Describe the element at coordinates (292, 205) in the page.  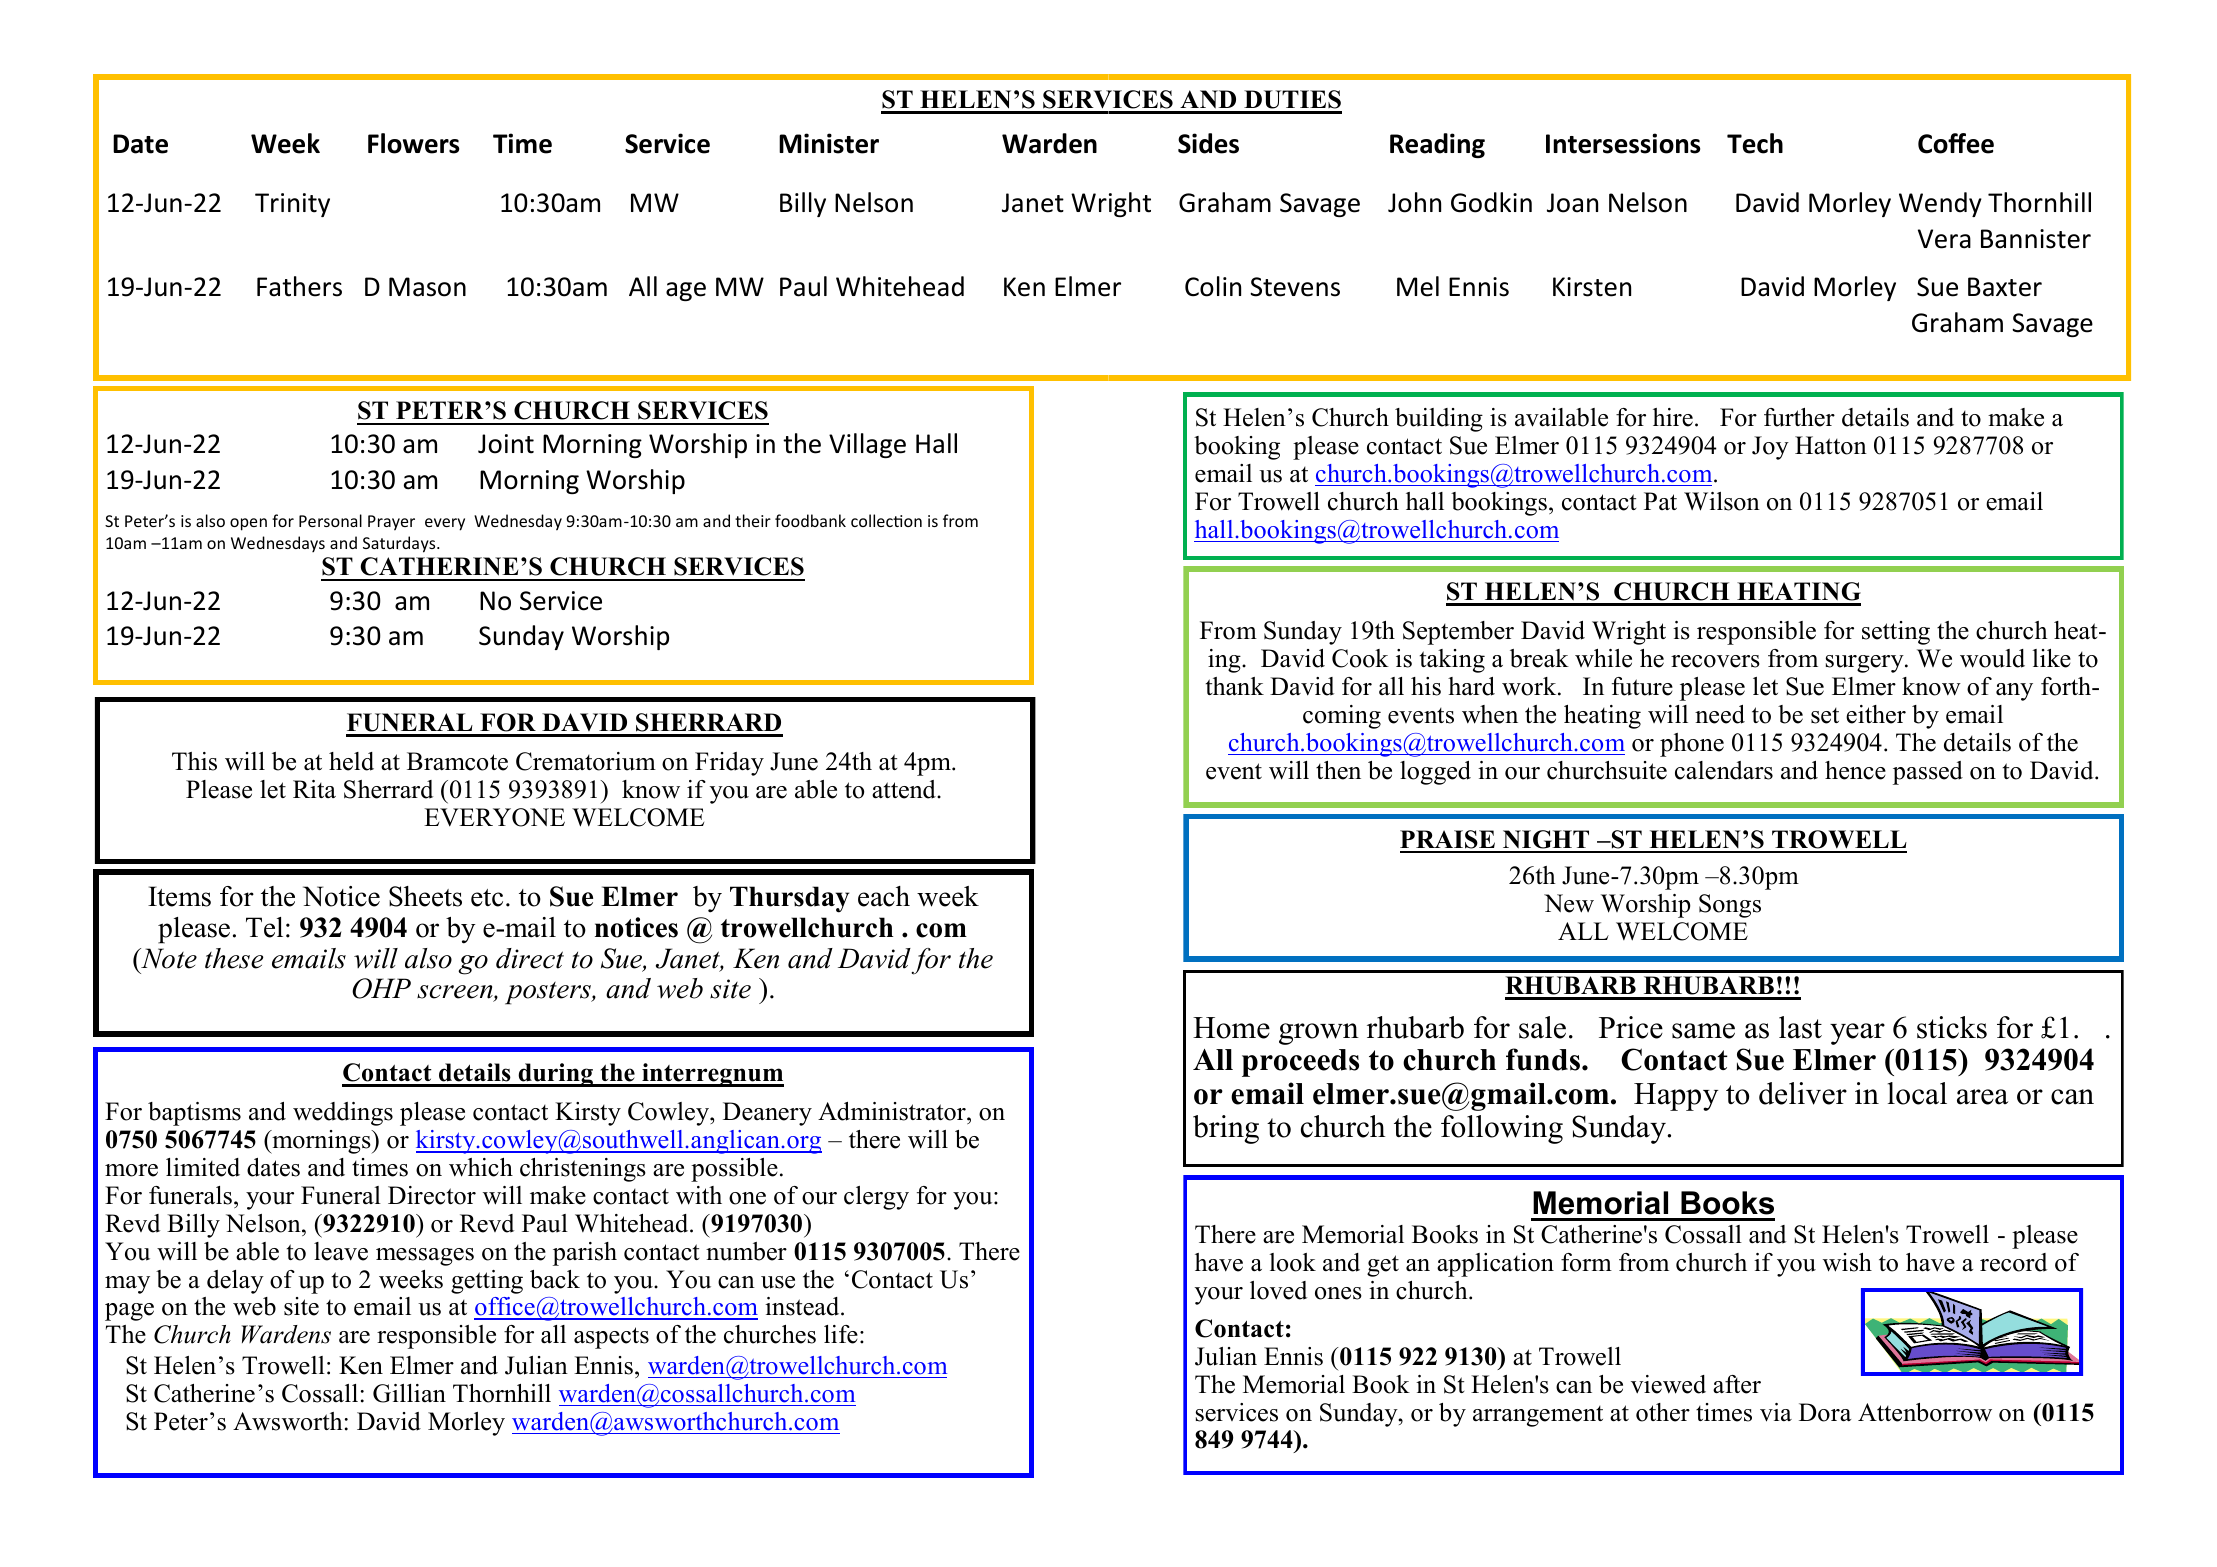
I see `Trinity` at that location.
